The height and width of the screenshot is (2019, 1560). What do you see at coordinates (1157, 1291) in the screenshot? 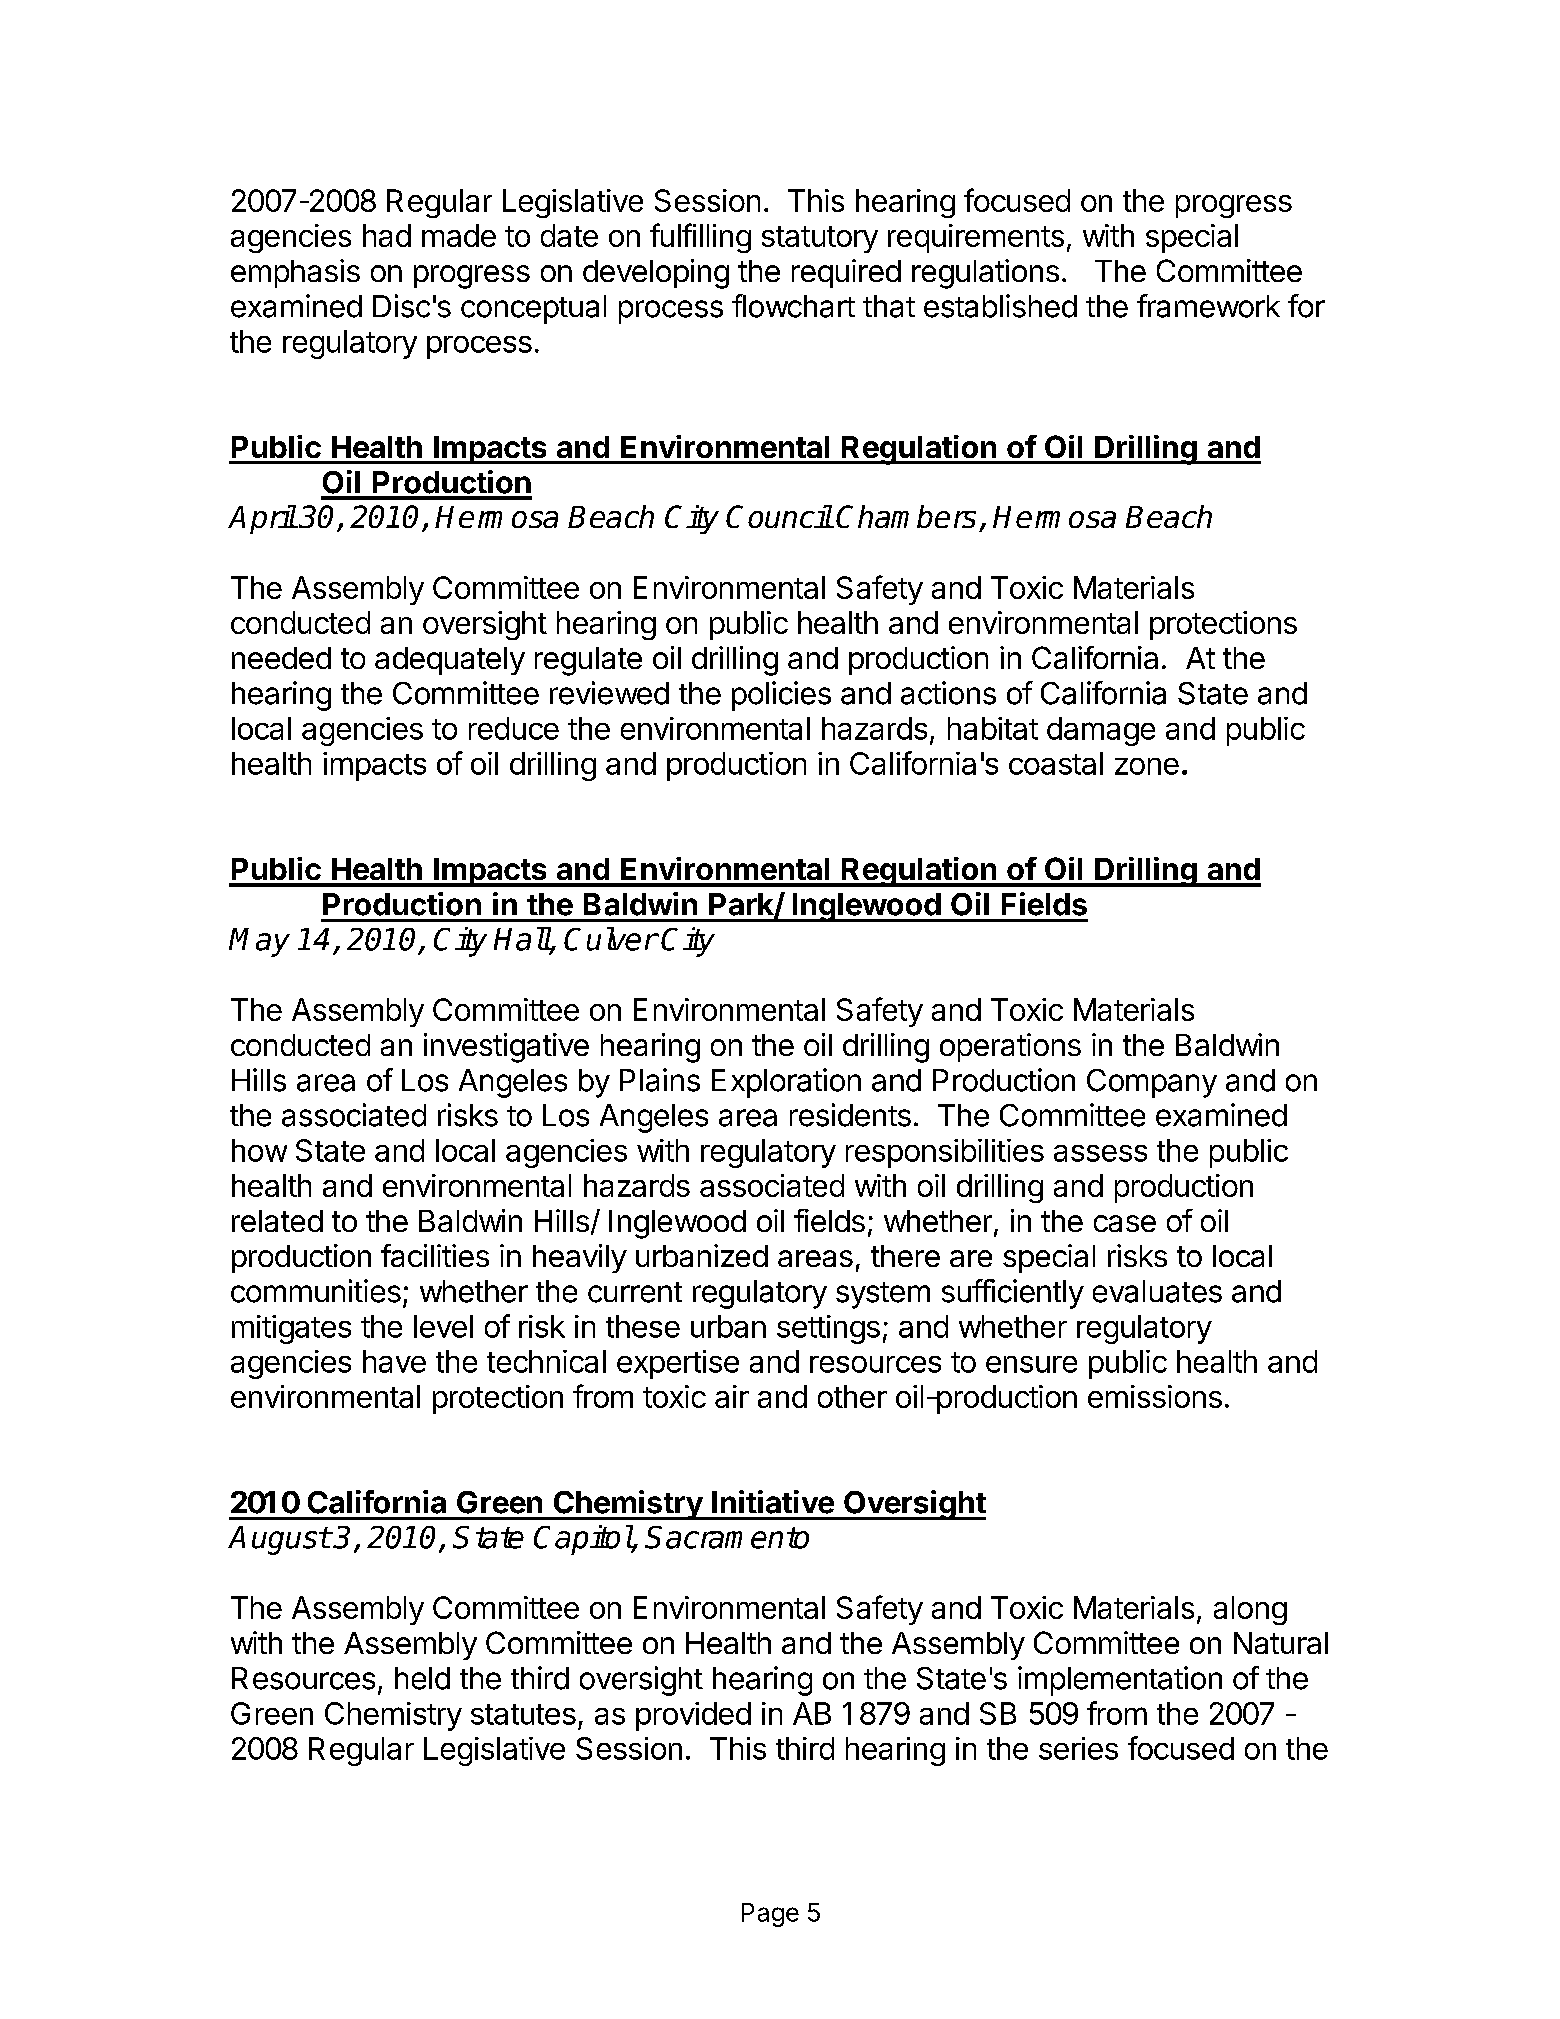
I see `evaluates` at bounding box center [1157, 1291].
